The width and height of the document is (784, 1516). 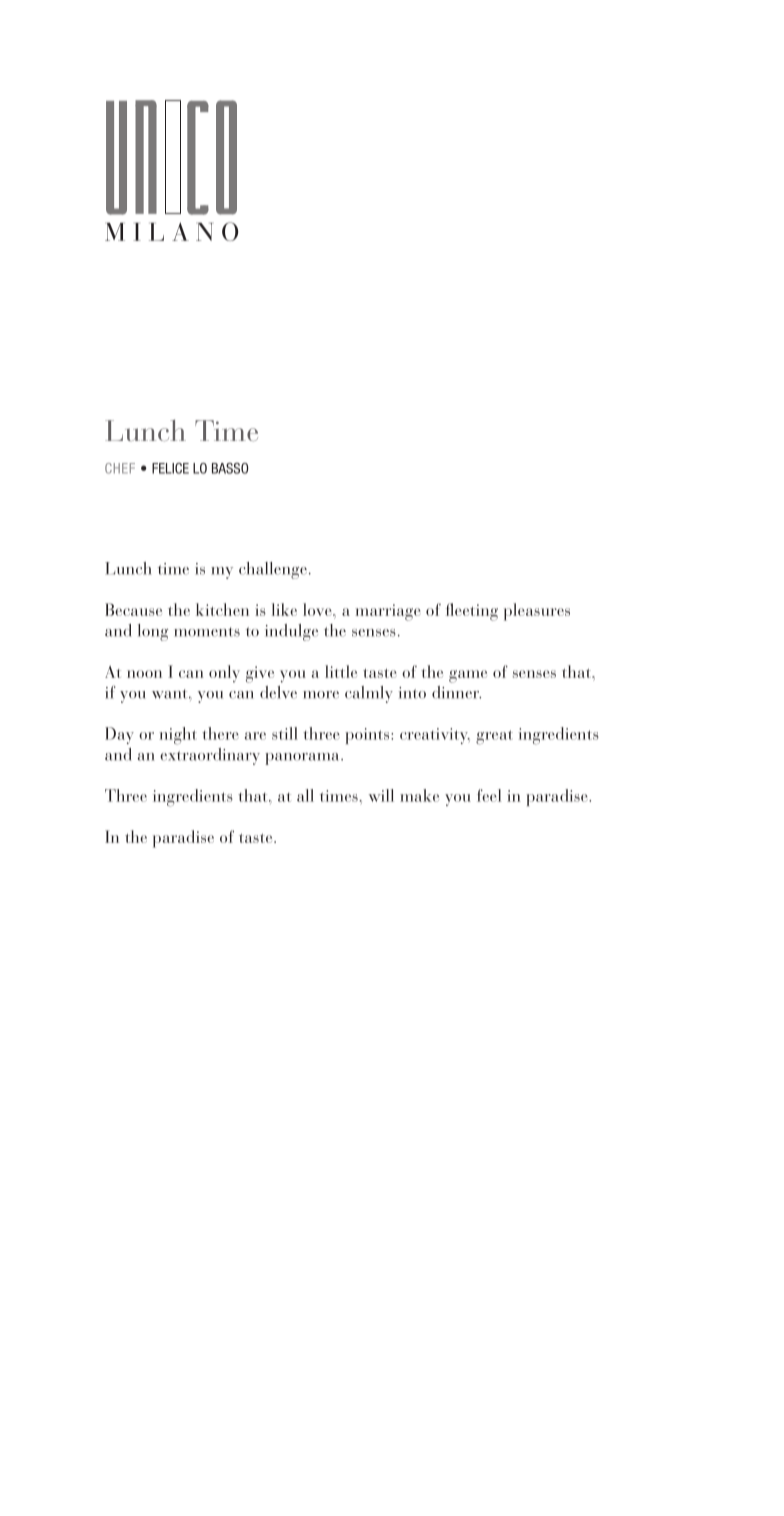 I want to click on challenge, so click(x=273, y=570).
